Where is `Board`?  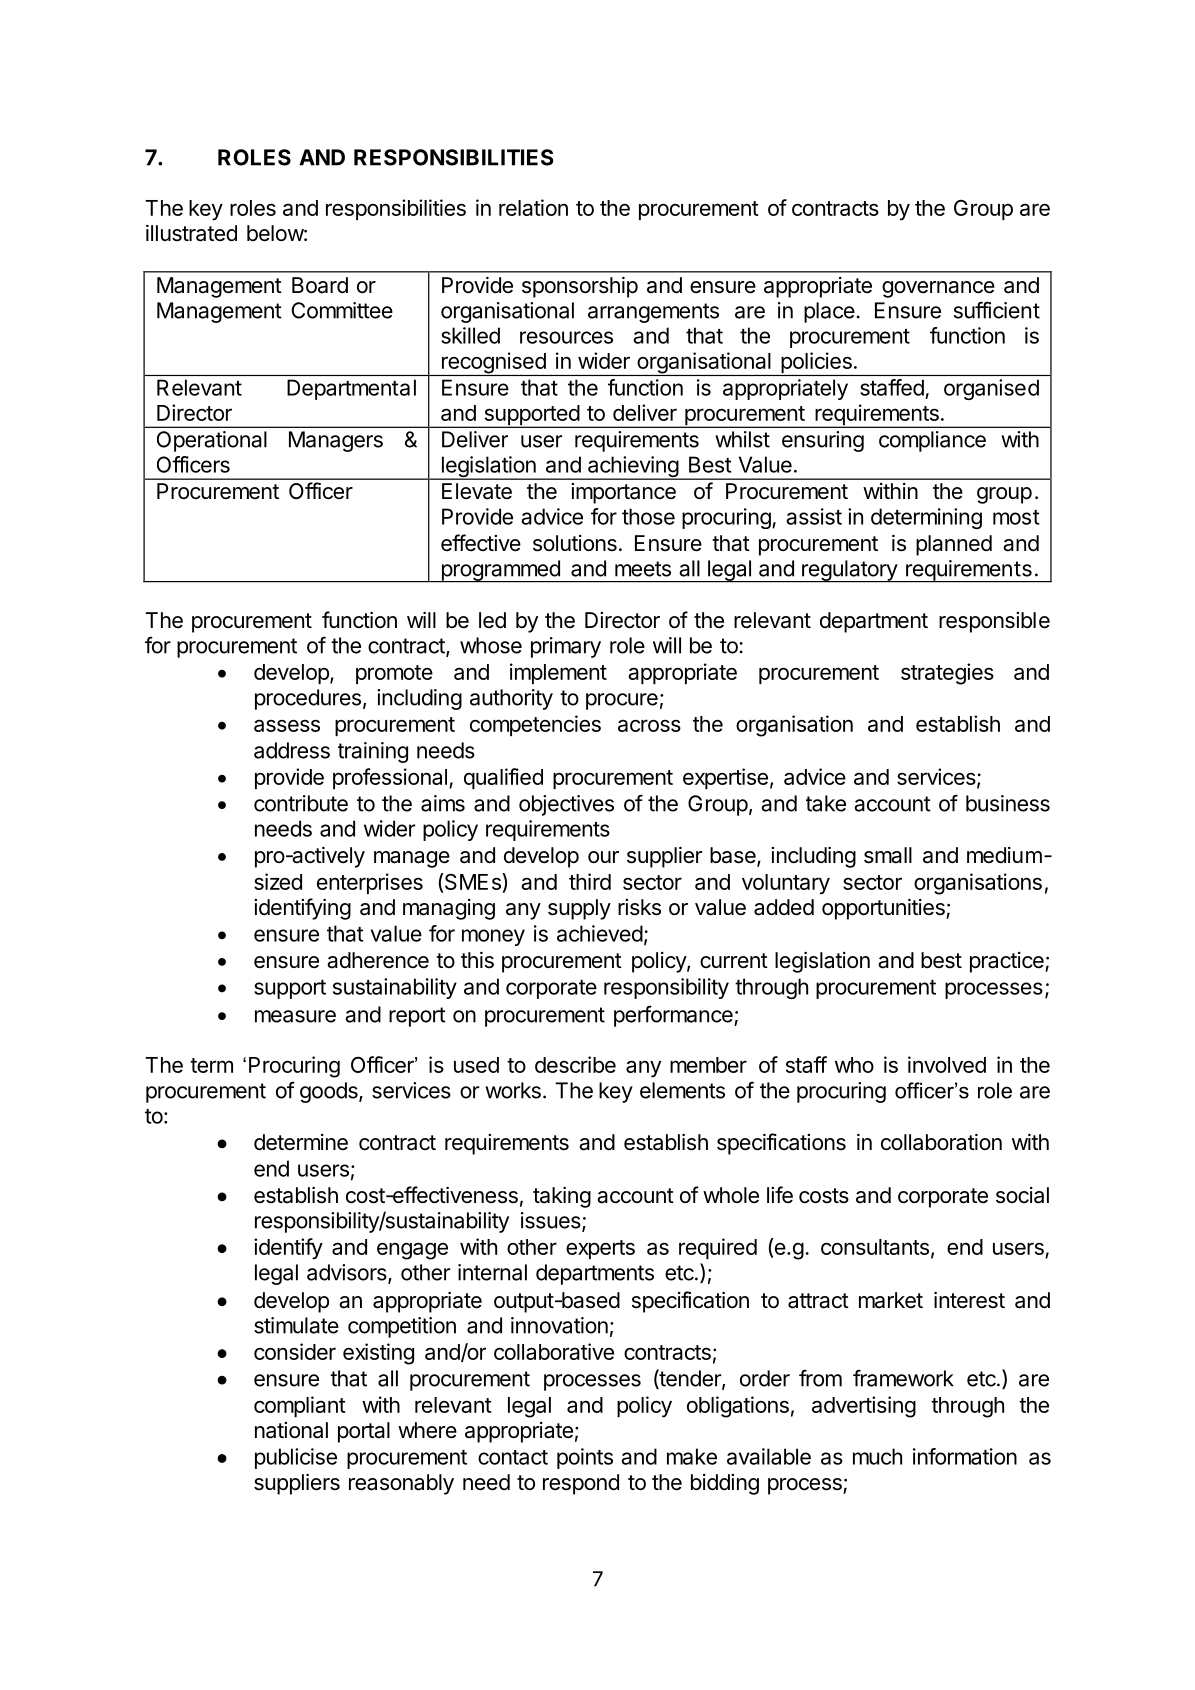
Board is located at coordinates (320, 285).
